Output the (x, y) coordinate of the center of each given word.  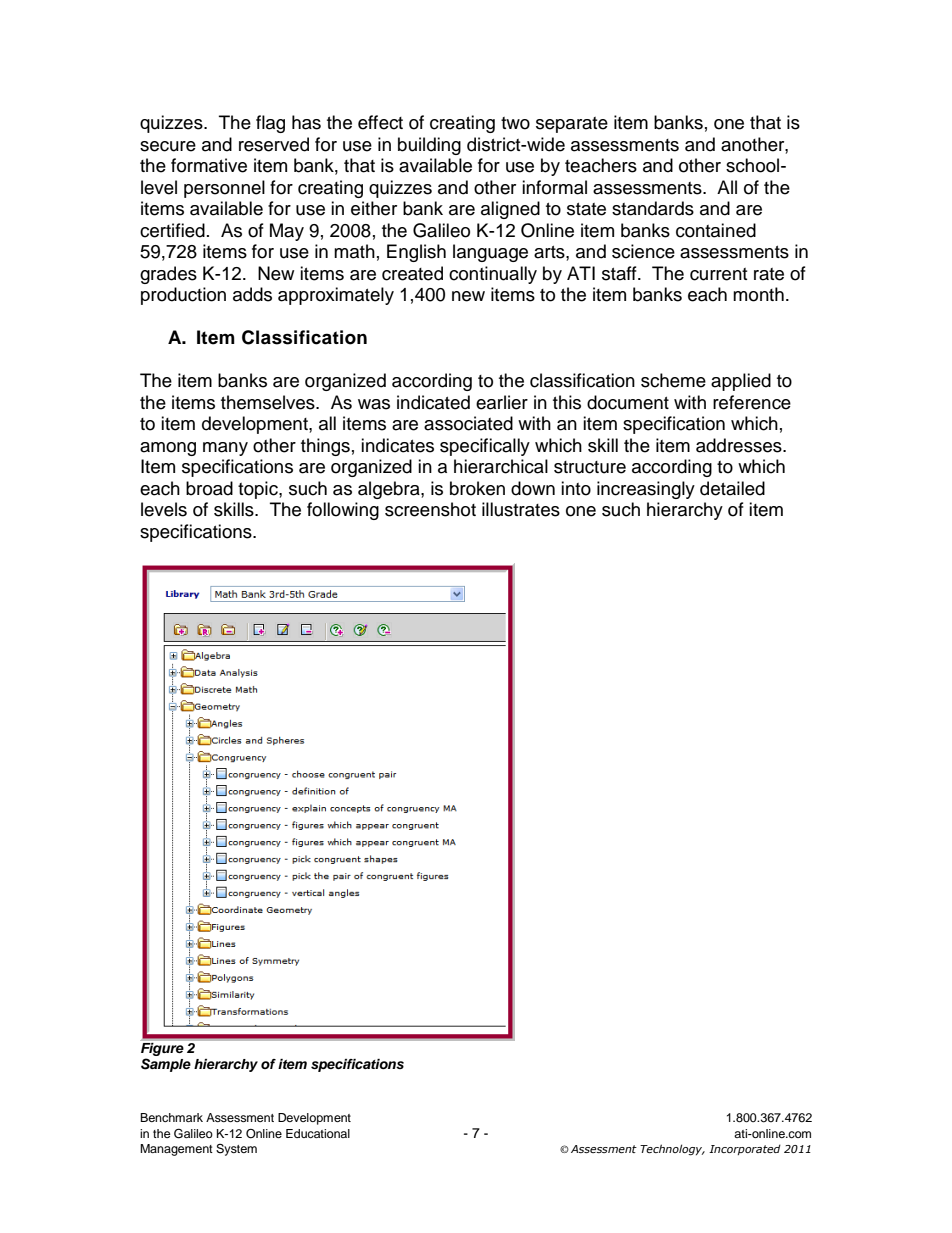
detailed (732, 488)
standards (653, 208)
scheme (673, 380)
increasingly (646, 490)
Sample (166, 1065)
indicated (433, 402)
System (236, 1150)
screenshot (430, 509)
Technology (672, 1150)
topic (259, 490)
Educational (318, 1133)
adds (252, 294)
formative (209, 165)
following (343, 511)
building (429, 146)
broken (477, 488)
